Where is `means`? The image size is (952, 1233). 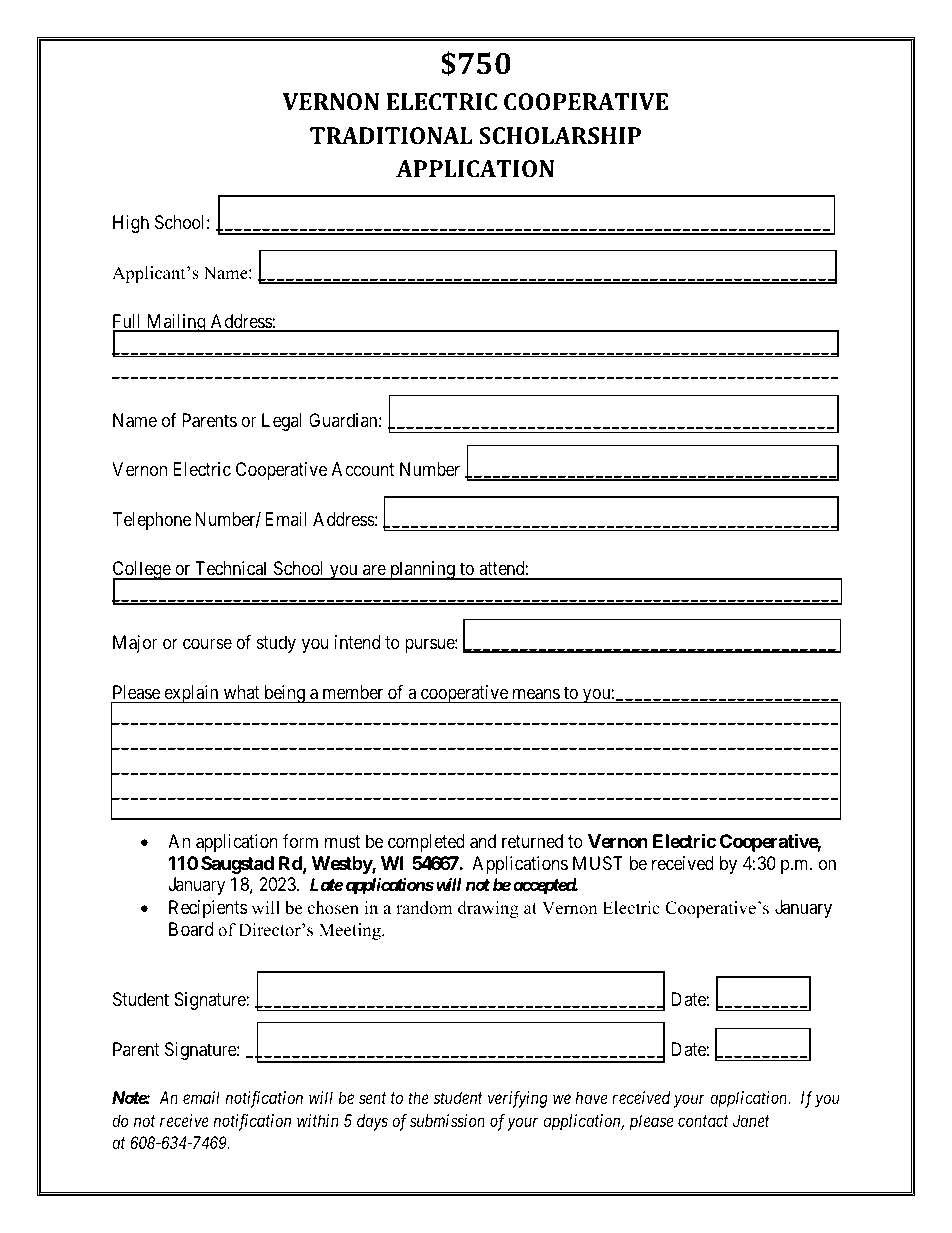 means is located at coordinates (536, 694).
